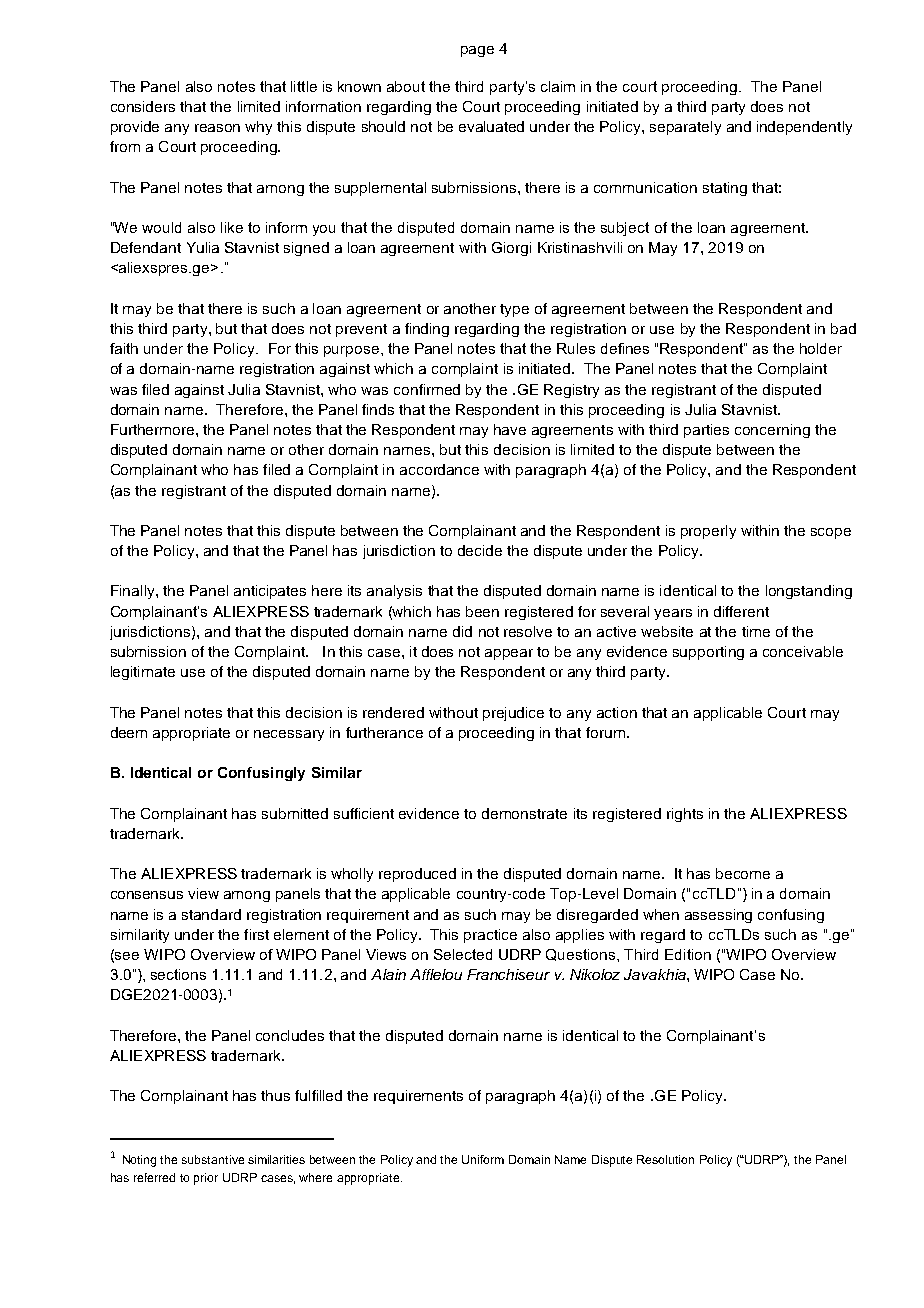 The image size is (924, 1308). I want to click on rights, so click(685, 815).
